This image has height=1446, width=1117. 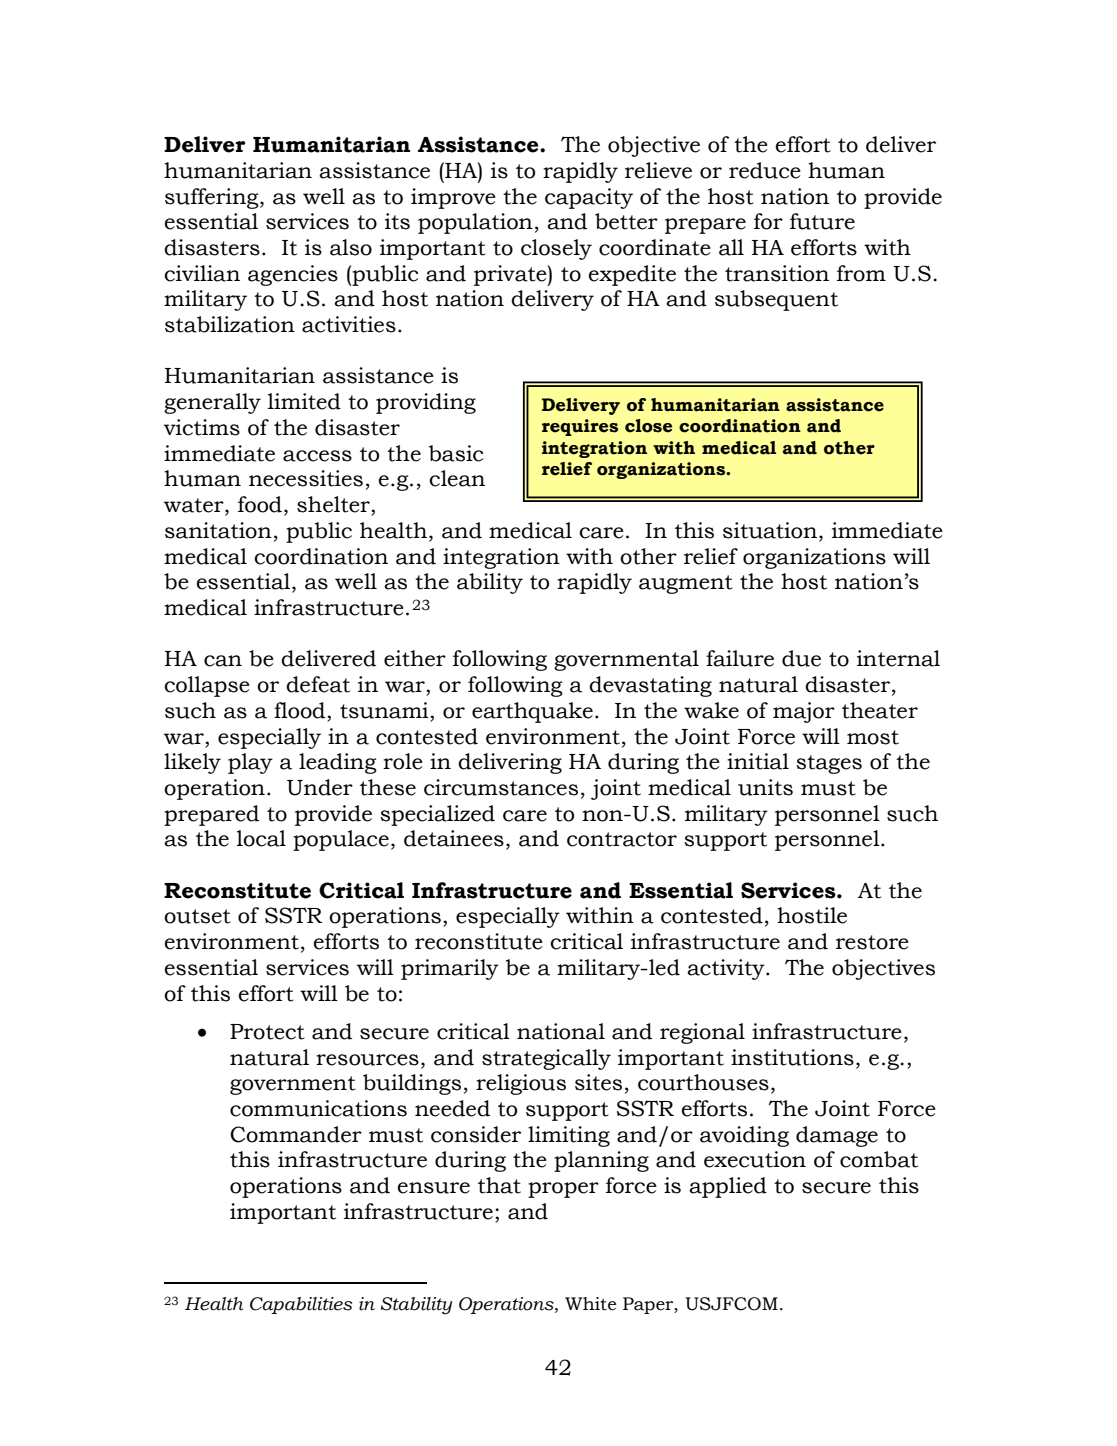 I want to click on major, so click(x=804, y=712).
